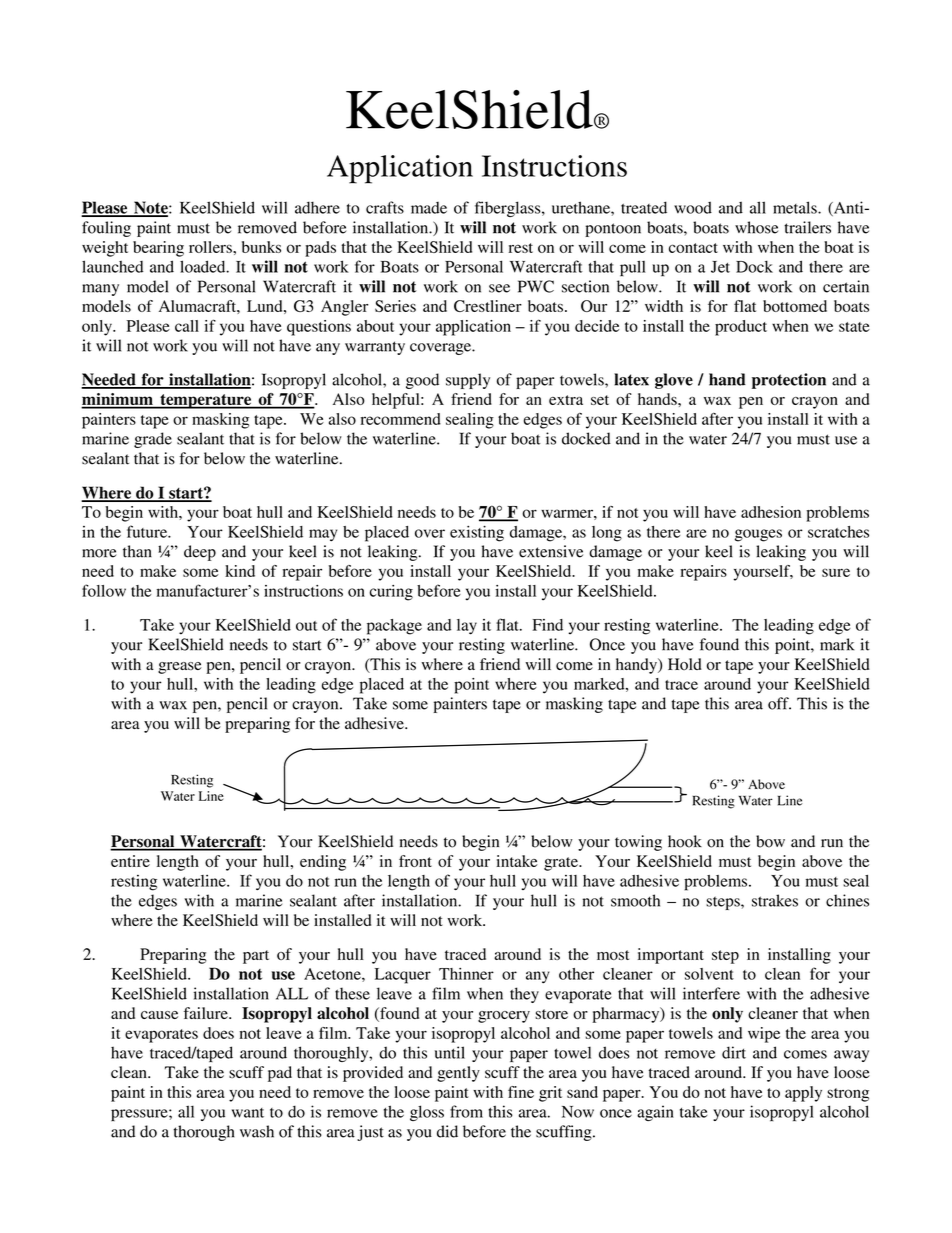 This screenshot has width=952, height=1233. What do you see at coordinates (248, 1113) in the screenshot?
I see `want` at bounding box center [248, 1113].
